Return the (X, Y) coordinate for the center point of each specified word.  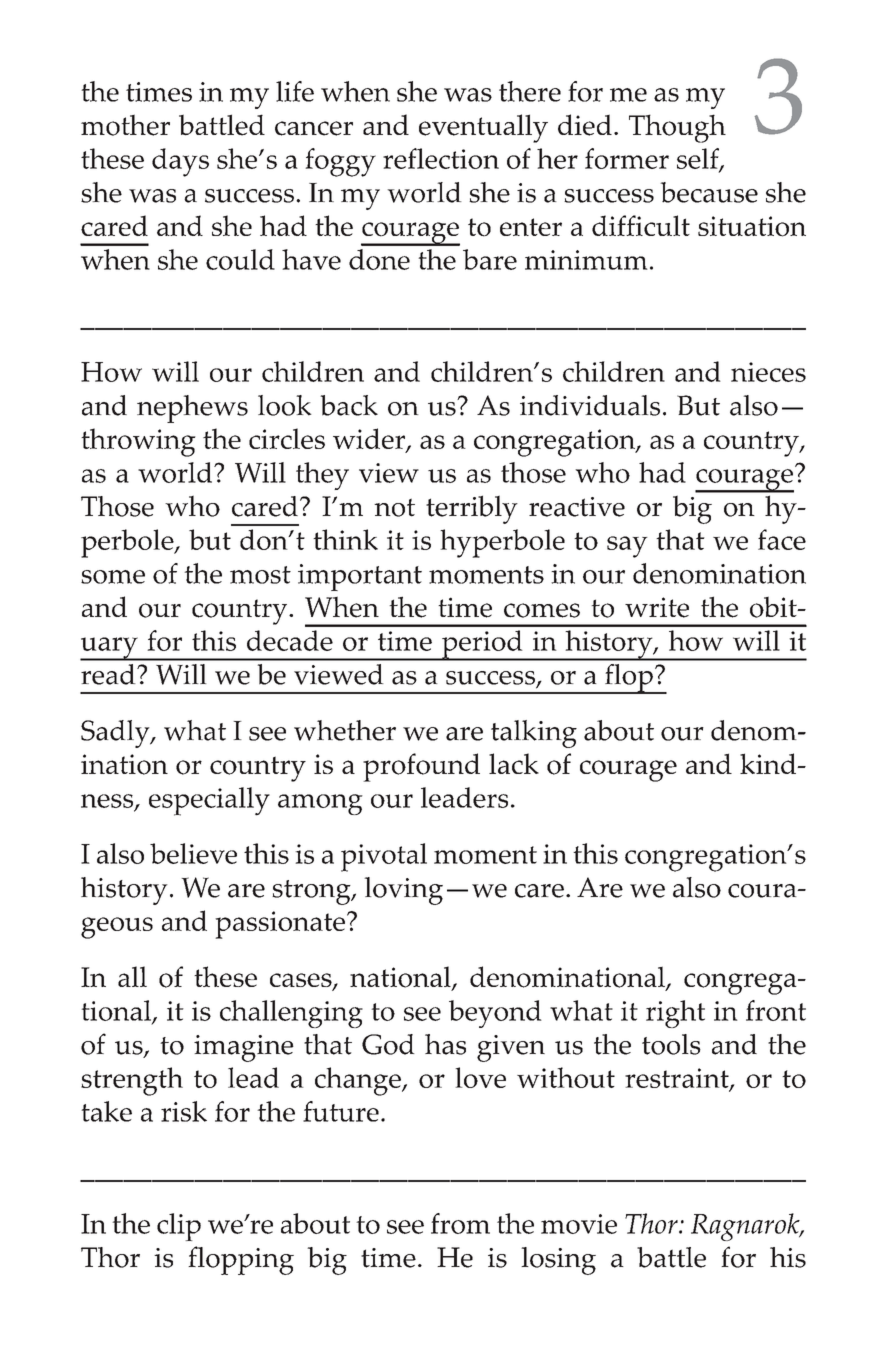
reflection (441, 158)
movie (579, 1224)
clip (179, 1227)
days (180, 162)
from (460, 1223)
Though (677, 128)
